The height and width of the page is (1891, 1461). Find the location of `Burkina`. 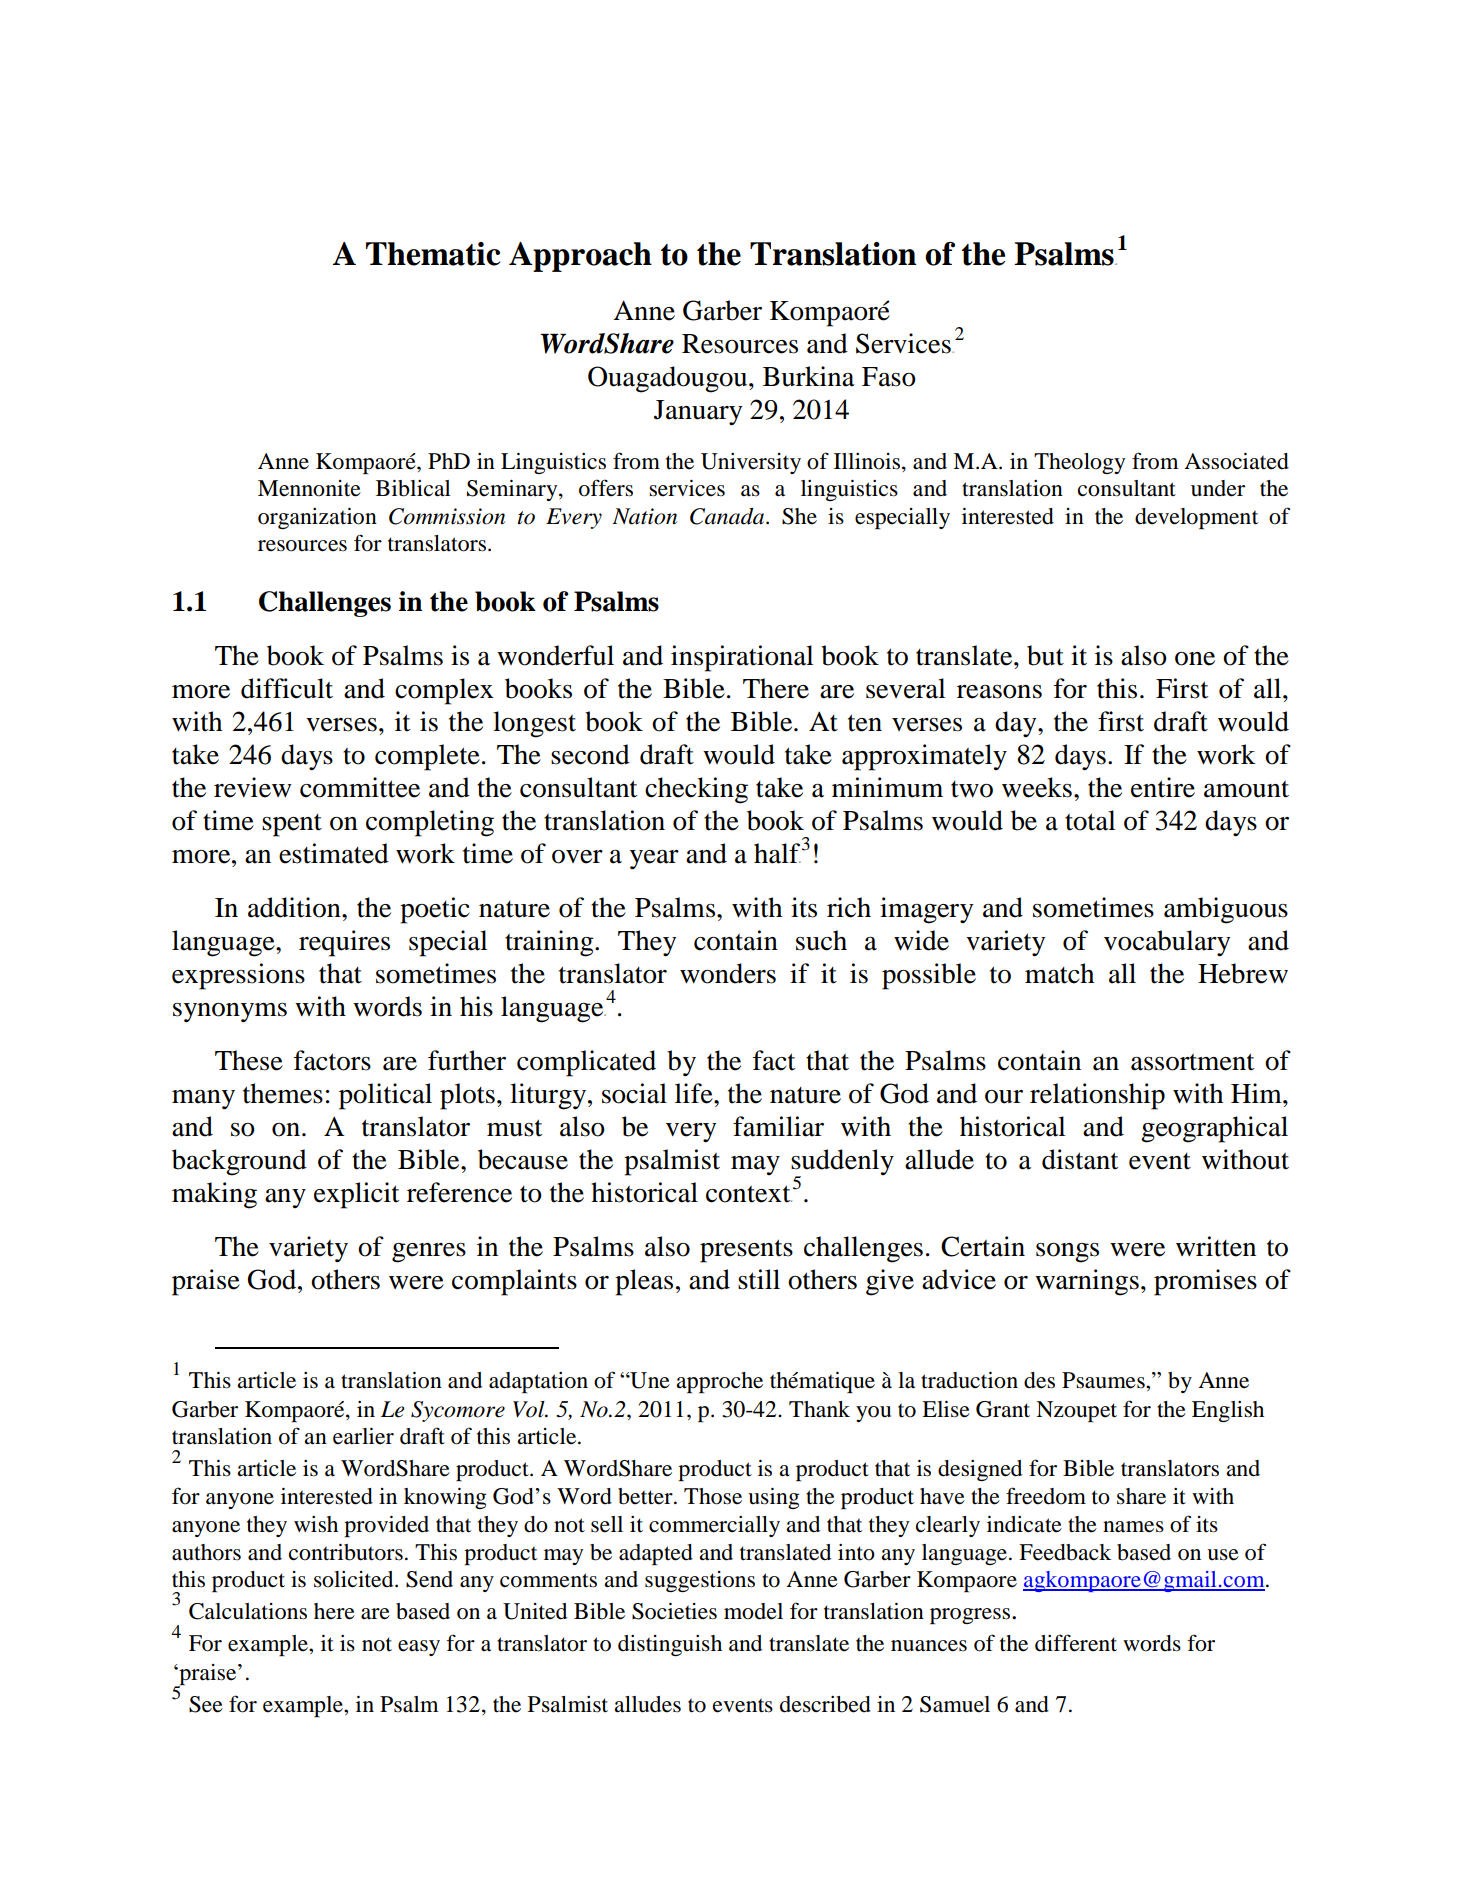

Burkina is located at coordinates (809, 376).
